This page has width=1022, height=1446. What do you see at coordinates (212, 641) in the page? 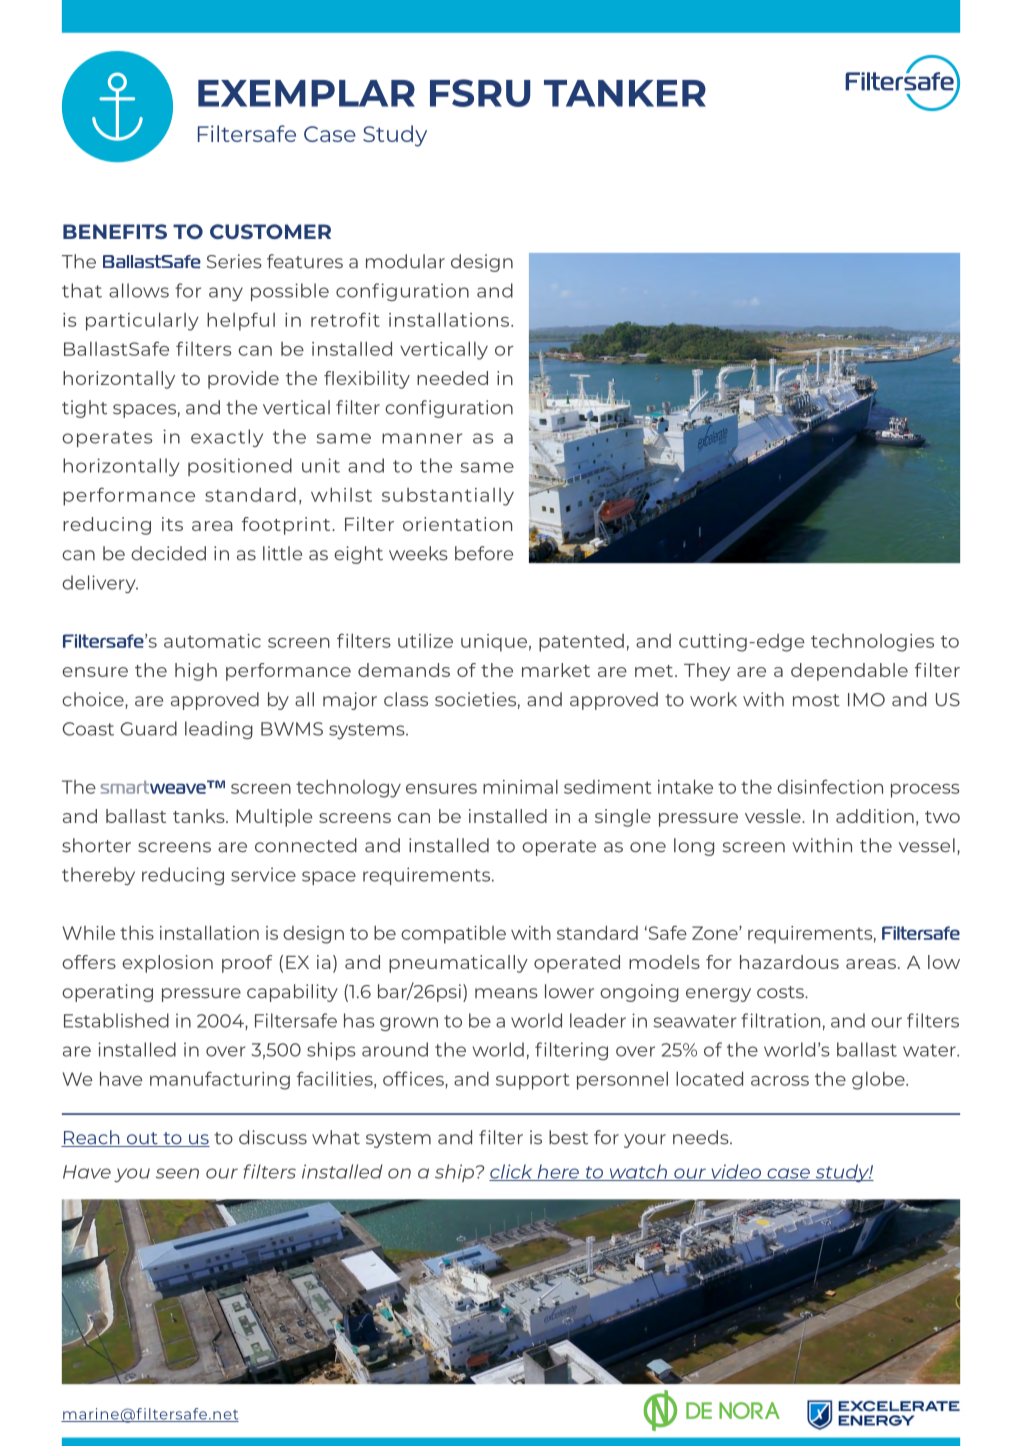
I see `automatic` at bounding box center [212, 641].
